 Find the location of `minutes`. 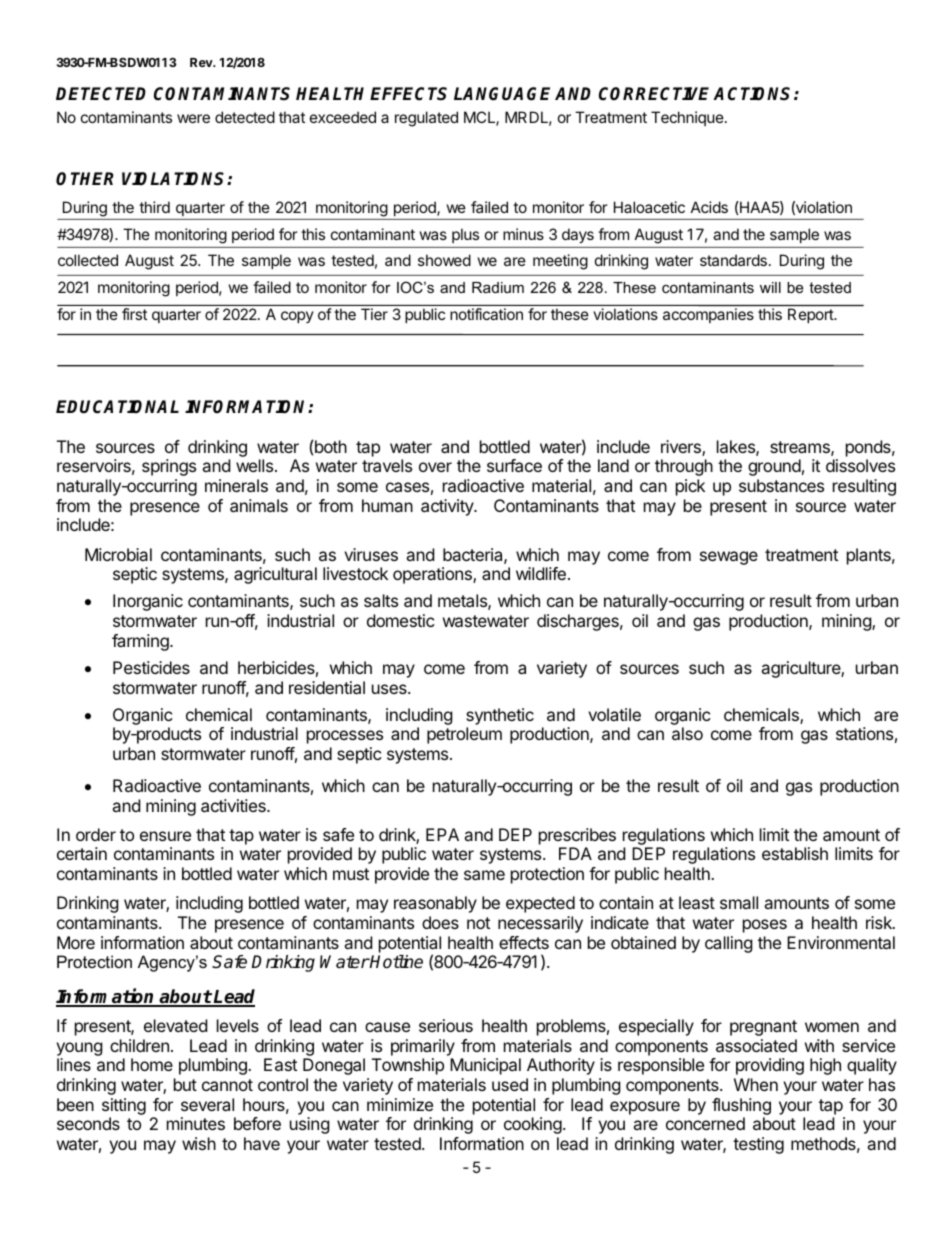

minutes is located at coordinates (196, 1123).
